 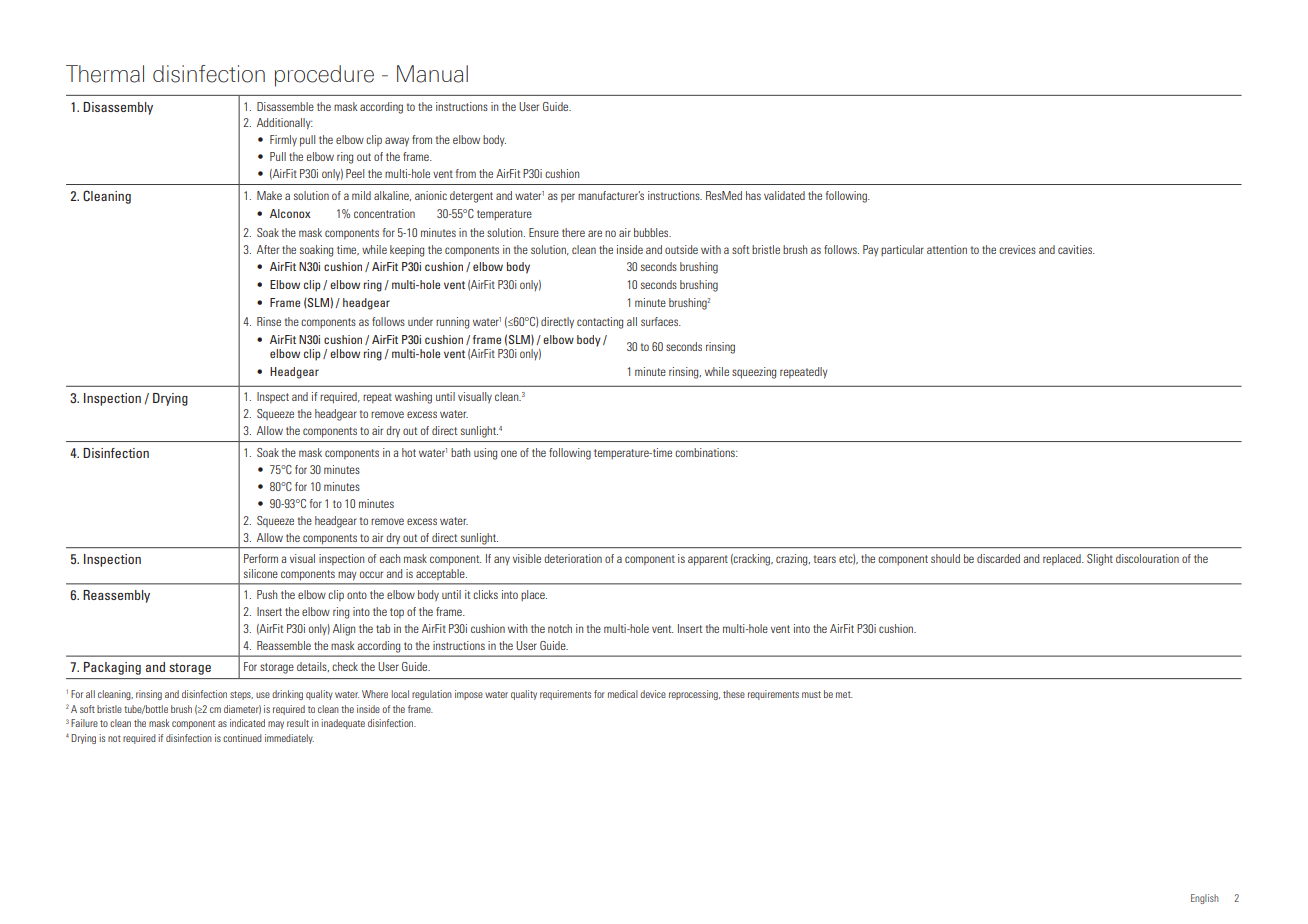 What do you see at coordinates (432, 74) in the document?
I see `Manual` at bounding box center [432, 74].
